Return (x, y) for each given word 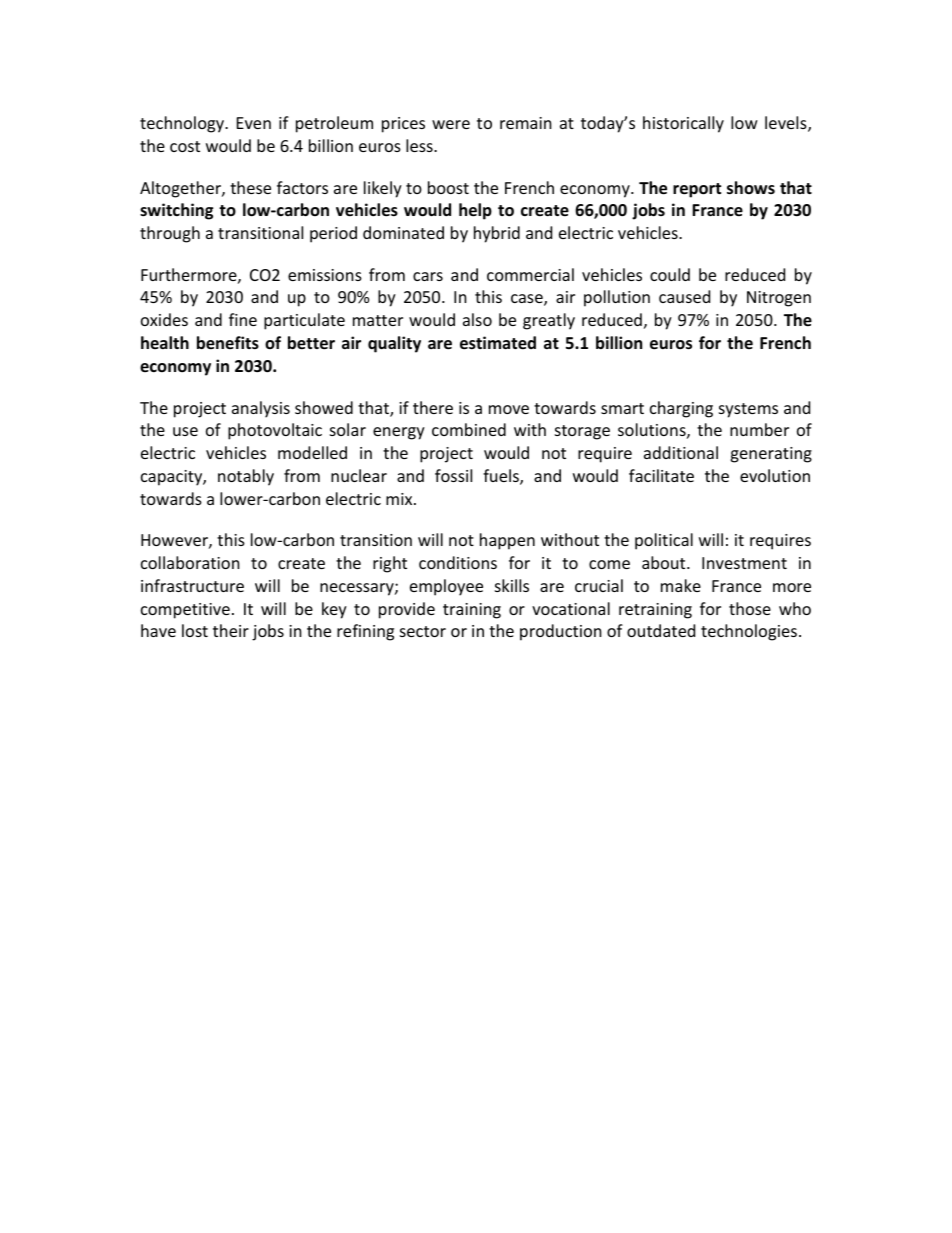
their (231, 630)
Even (254, 123)
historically (683, 124)
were (451, 124)
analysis (261, 409)
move (509, 409)
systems (748, 410)
